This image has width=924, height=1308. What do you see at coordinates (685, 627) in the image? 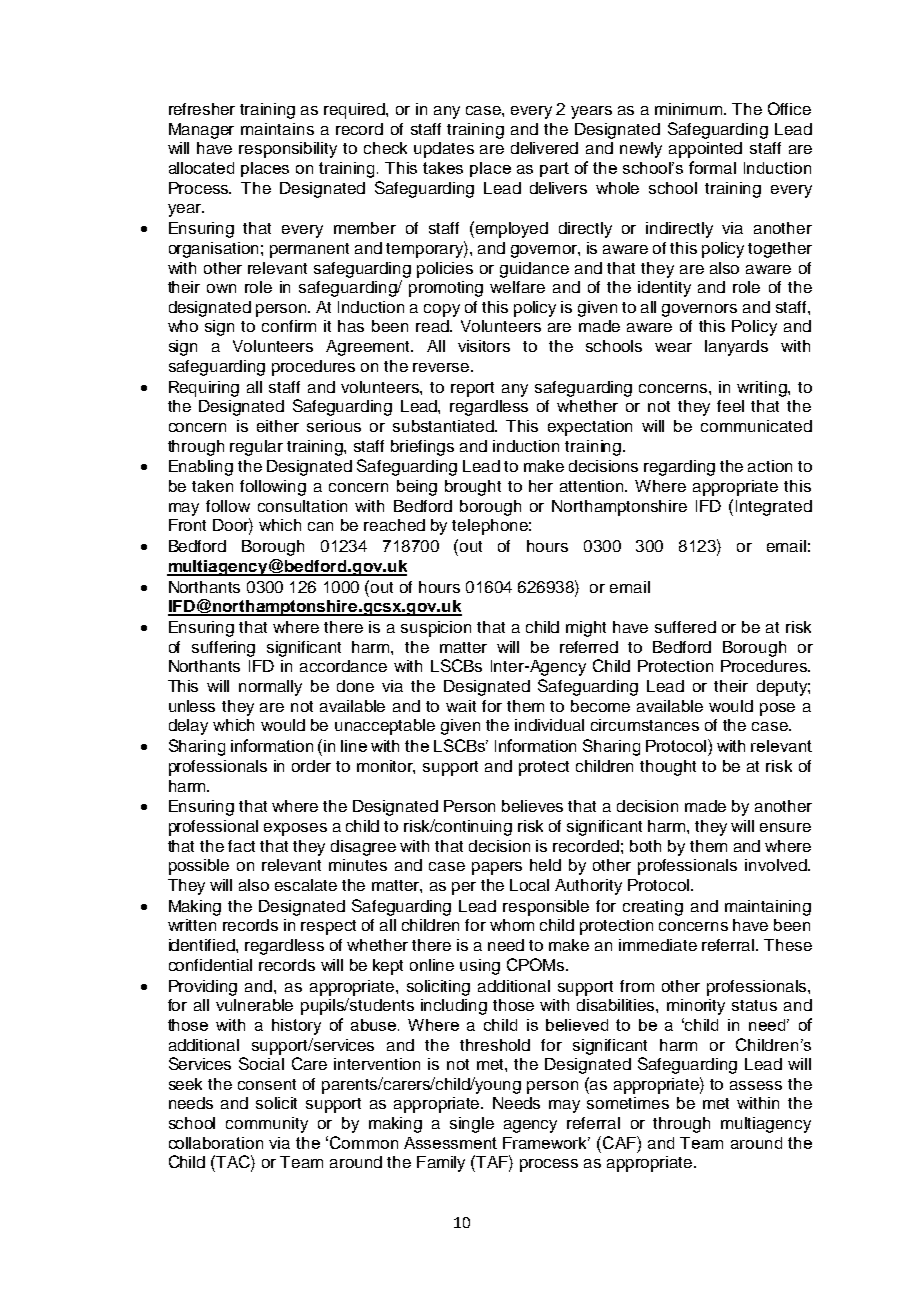
I see `suffered` at bounding box center [685, 627].
